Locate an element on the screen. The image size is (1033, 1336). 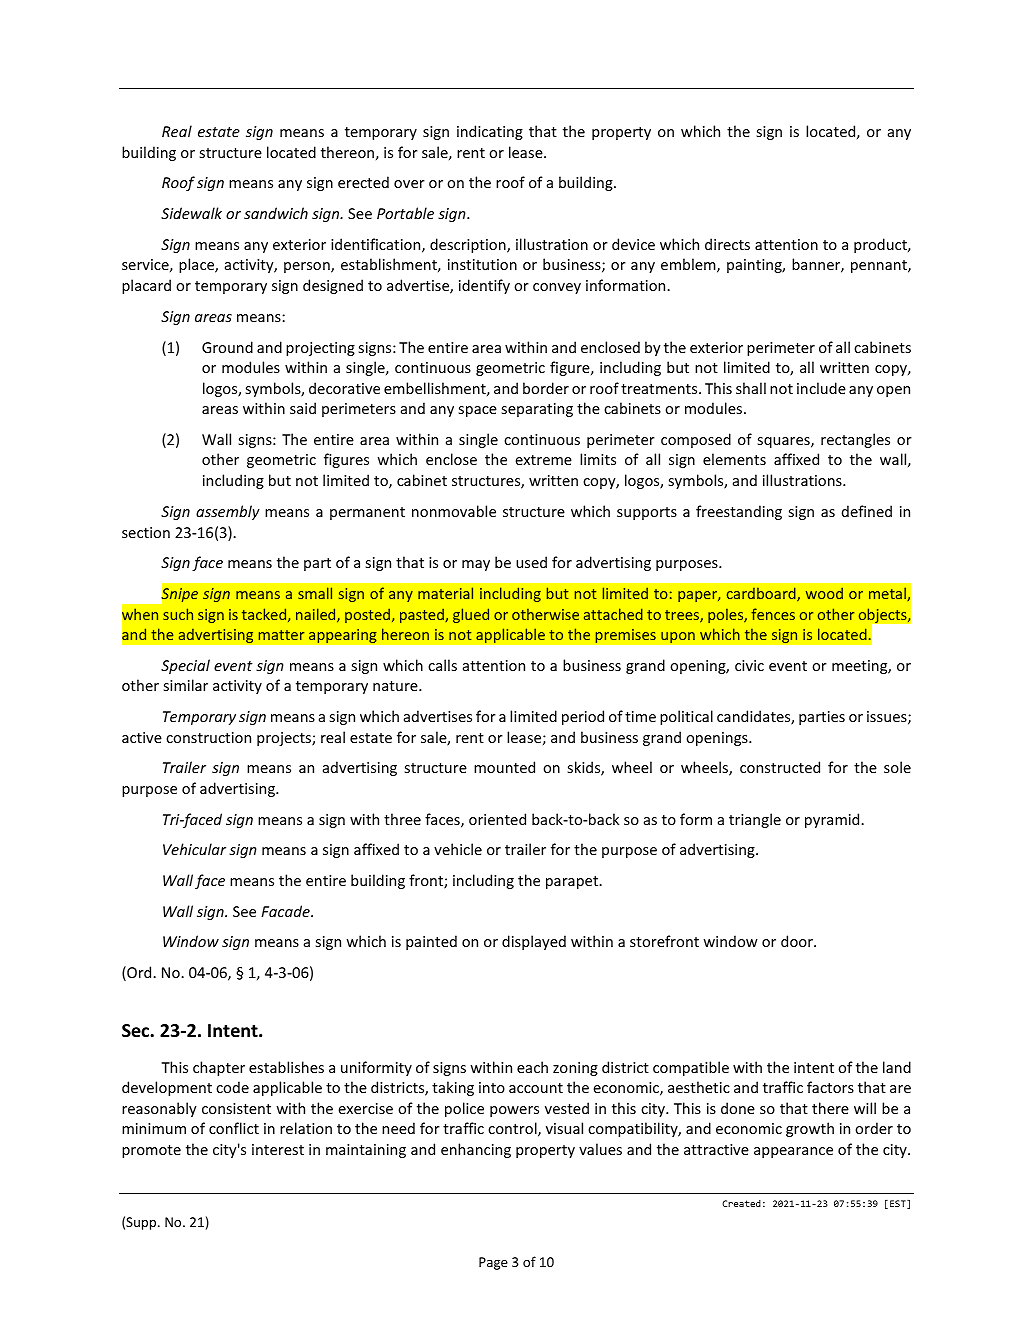
civic is located at coordinates (749, 665).
